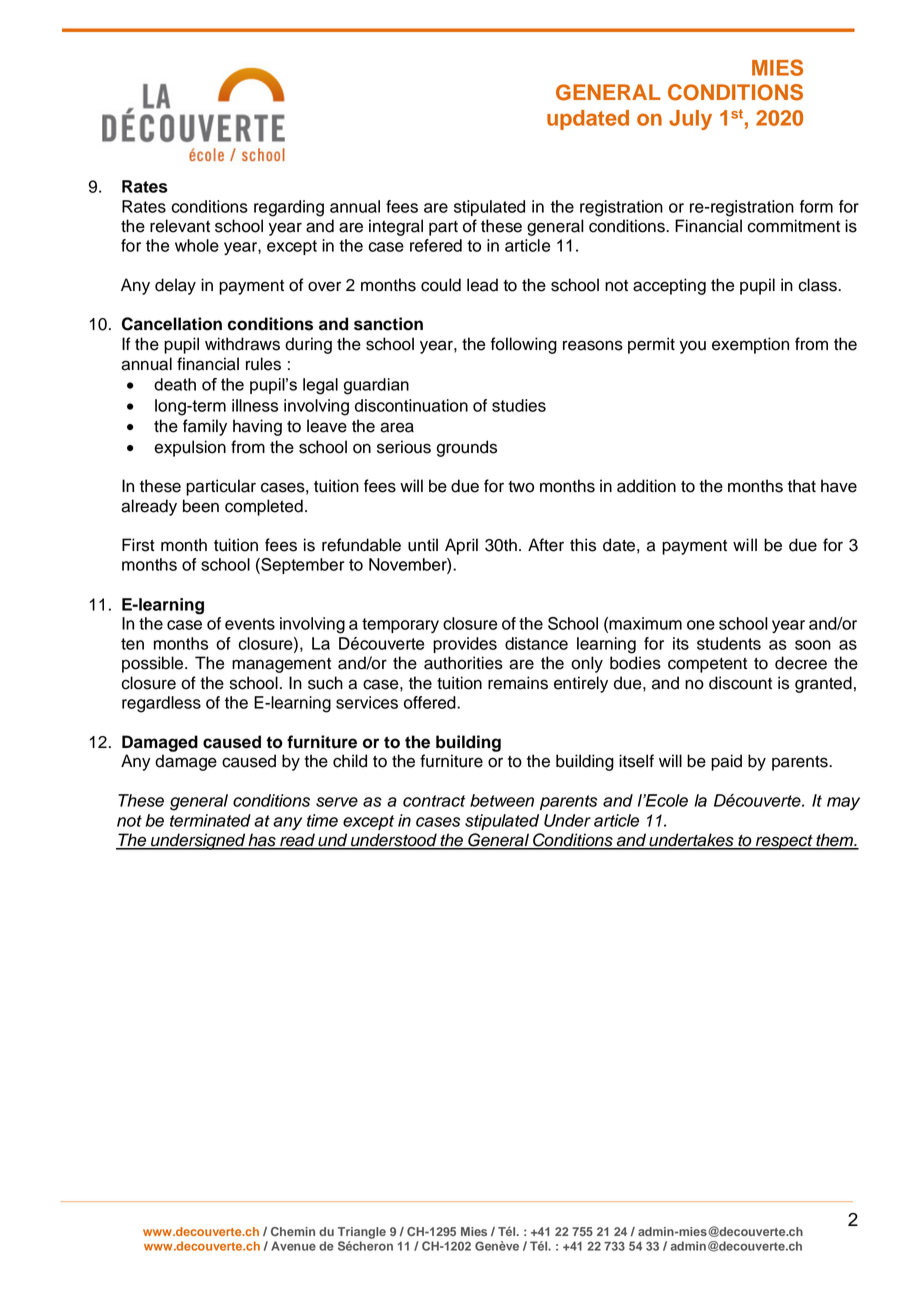  What do you see at coordinates (293, 1231) in the screenshot?
I see `Chemin` at bounding box center [293, 1231].
